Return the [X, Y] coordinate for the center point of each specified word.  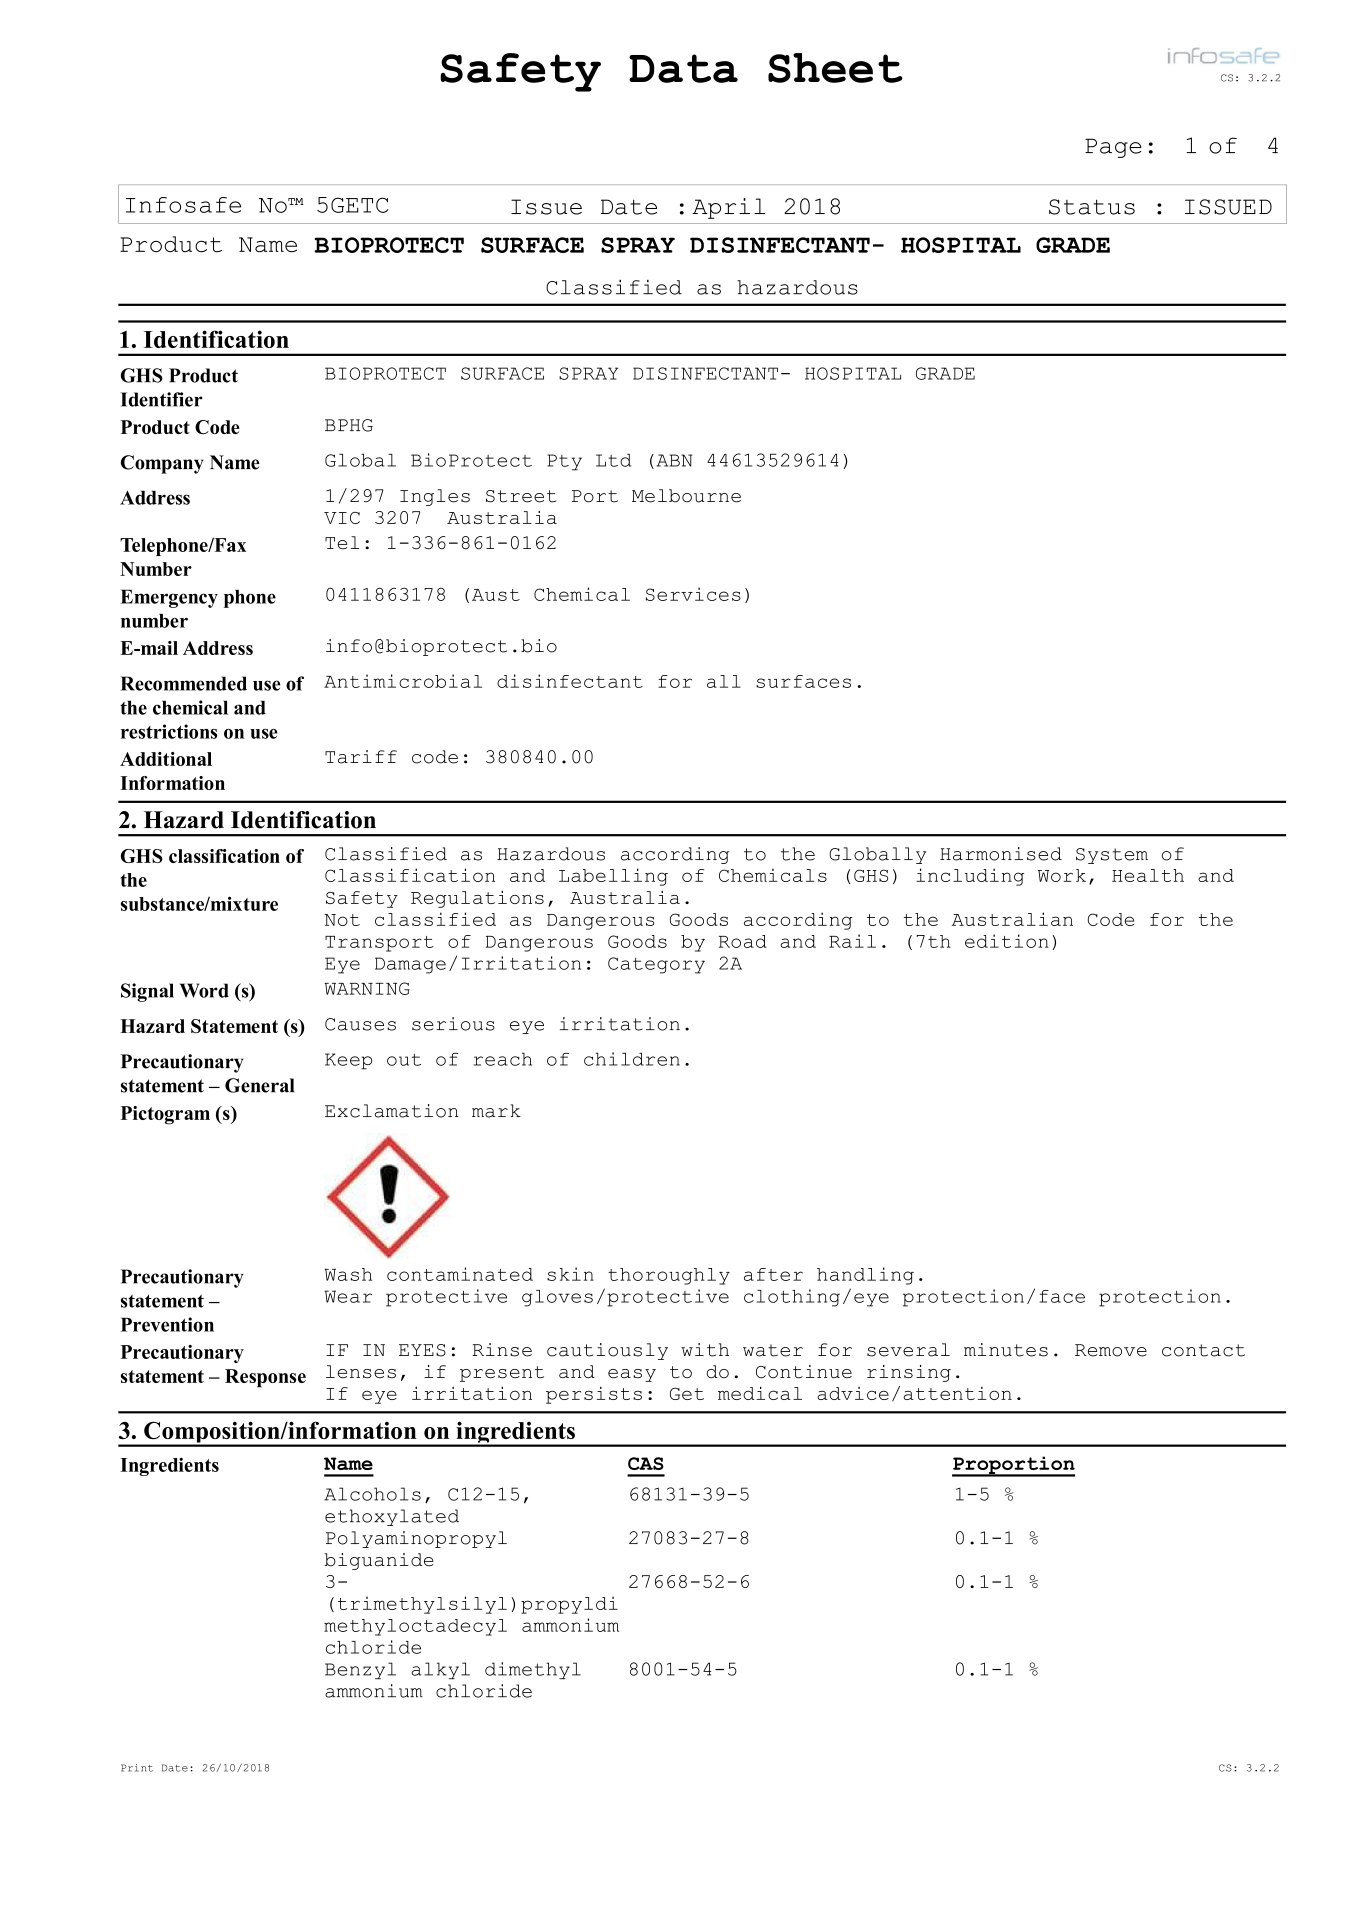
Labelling [613, 877]
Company [162, 464]
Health [1148, 875]
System [1112, 856]
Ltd [613, 460]
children [632, 1059]
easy [632, 1375]
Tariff [361, 757]
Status [1092, 207]
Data [683, 68]
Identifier [161, 399]
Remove [1111, 1350]
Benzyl [360, 1670]
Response [265, 1378]
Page [1113, 148]
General [259, 1085]
